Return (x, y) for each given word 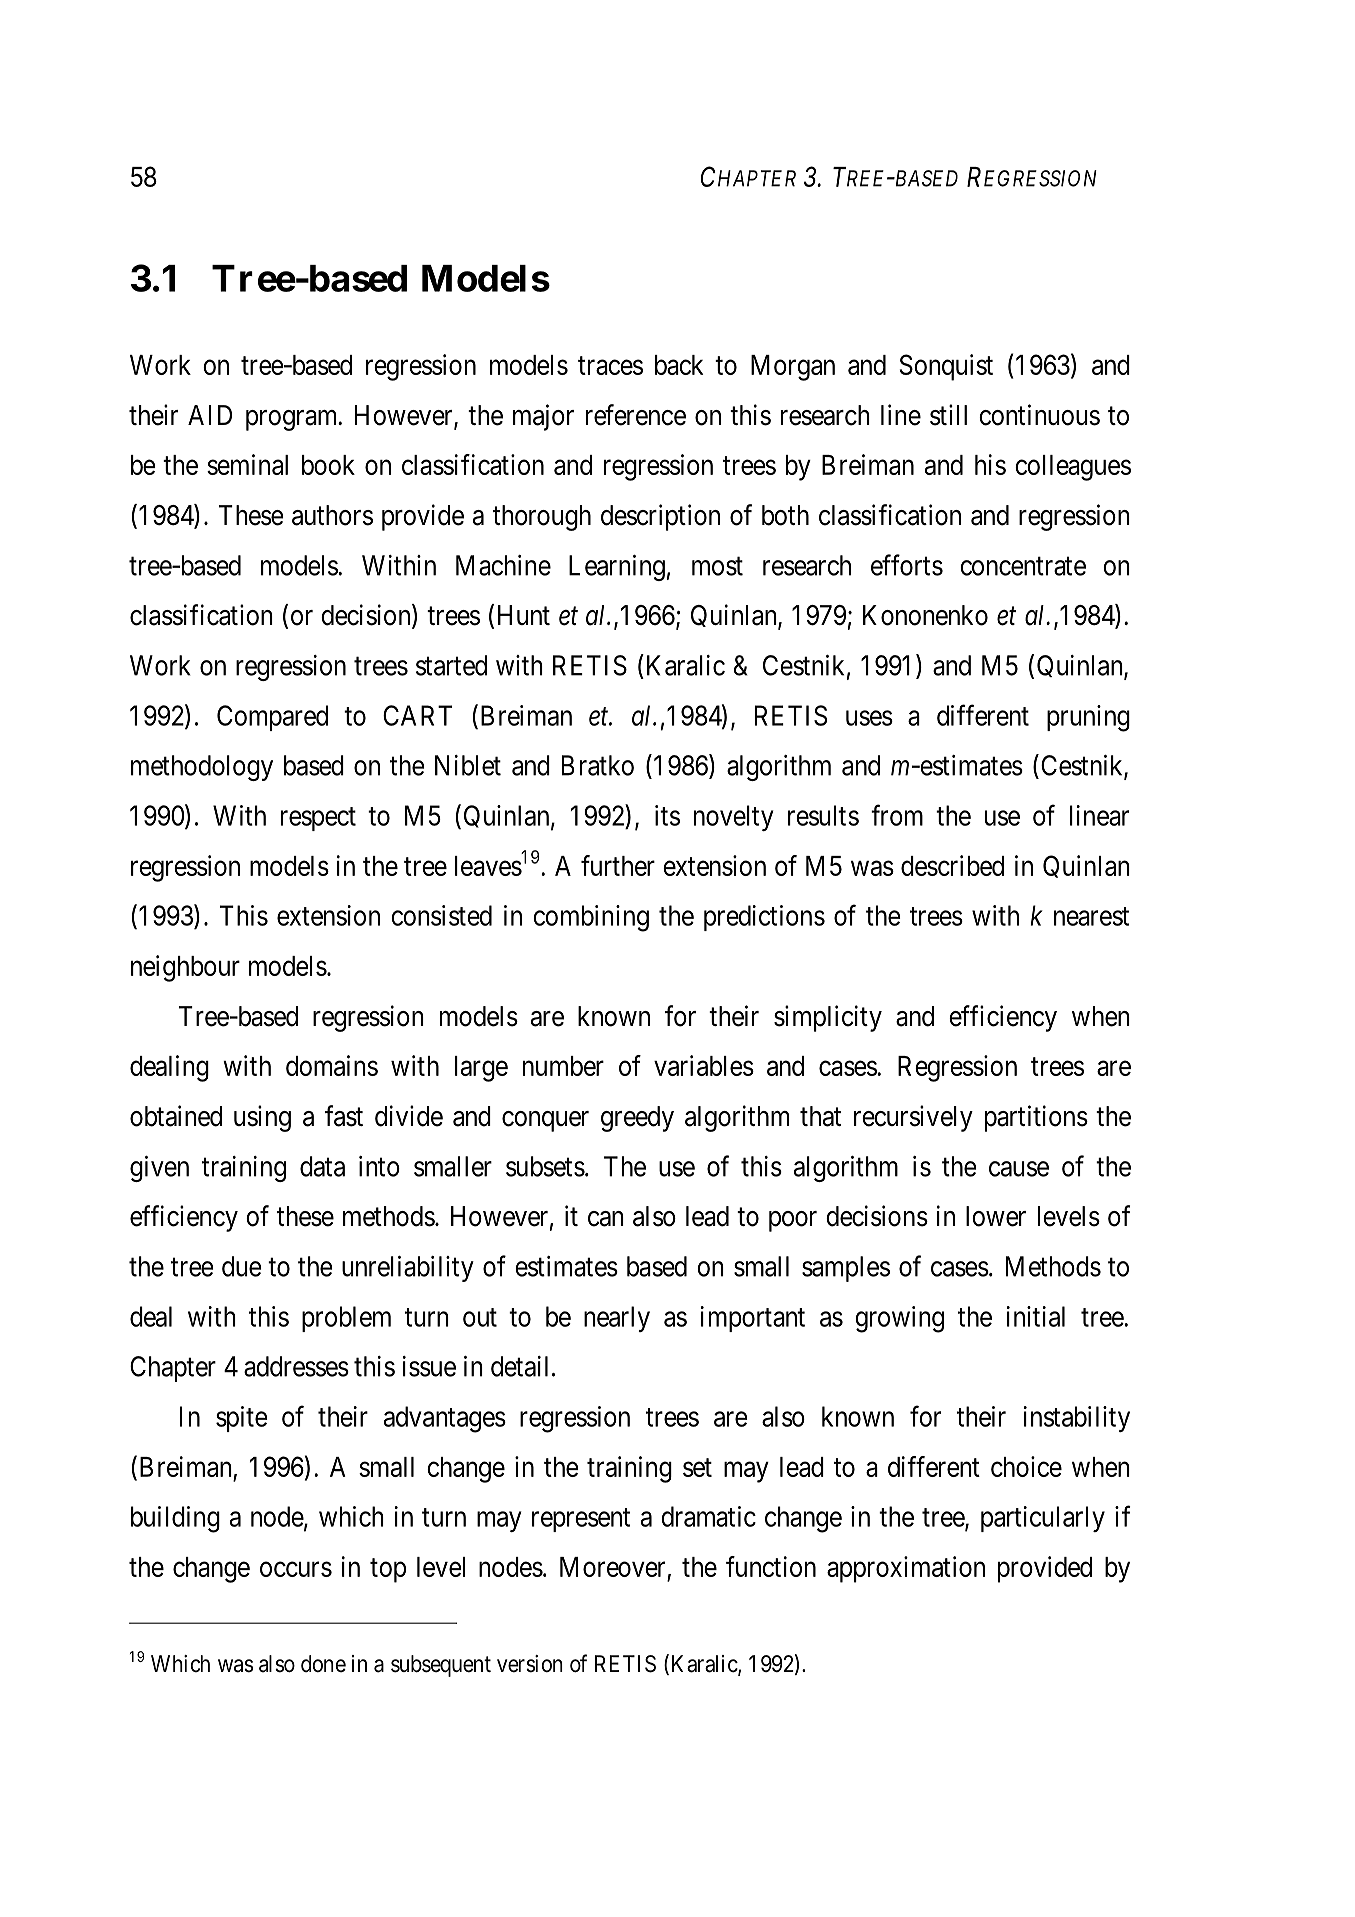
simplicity (828, 1018)
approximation (906, 1569)
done (323, 1664)
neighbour (185, 968)
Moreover (614, 1568)
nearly (617, 1319)
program (293, 420)
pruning (1088, 718)
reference (636, 415)
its (667, 815)
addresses (296, 1366)
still (948, 415)
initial (1036, 1316)
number (563, 1066)
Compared (272, 718)
